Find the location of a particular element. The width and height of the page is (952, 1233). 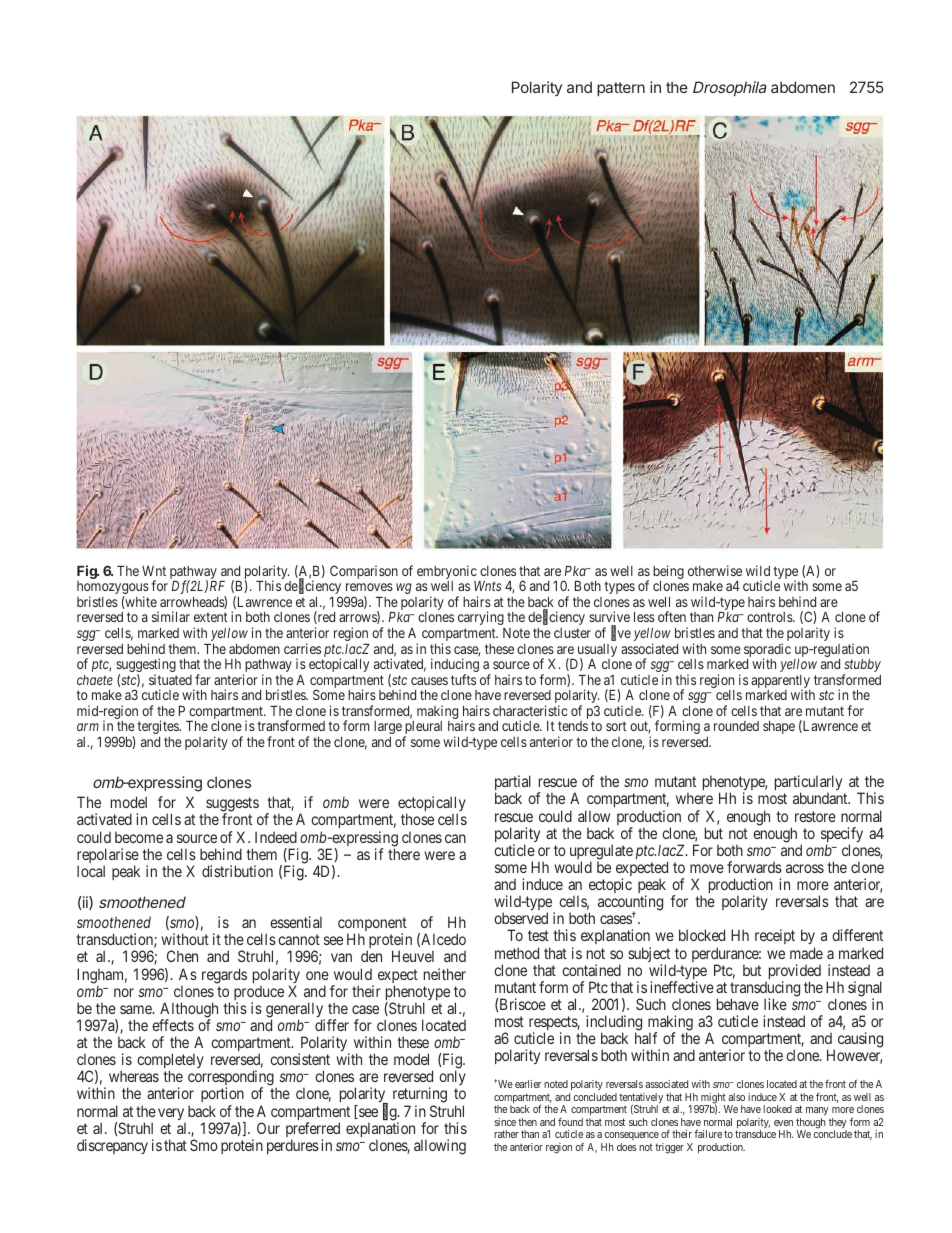

controls is located at coordinates (770, 617).
